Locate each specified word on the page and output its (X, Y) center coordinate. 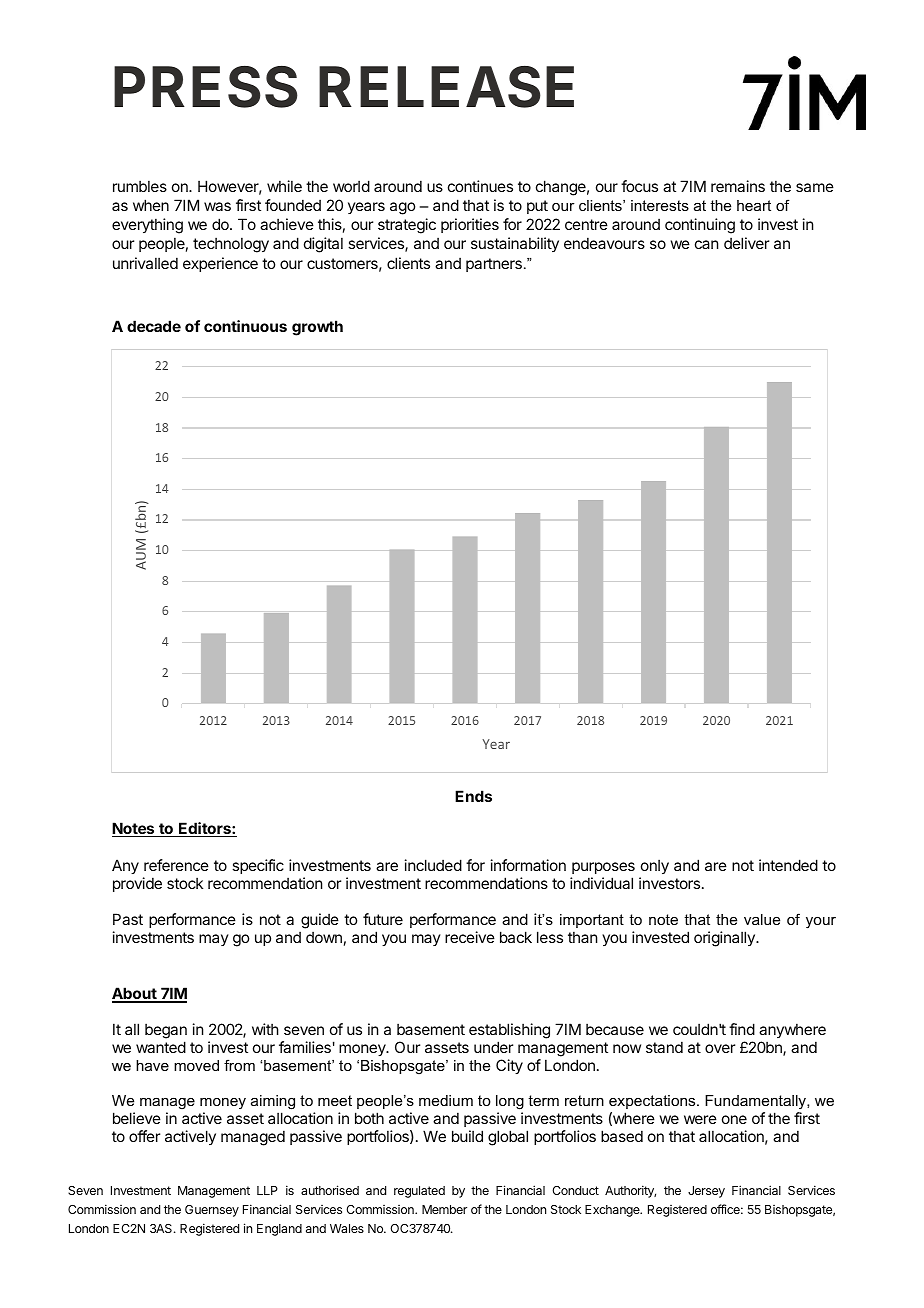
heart (754, 205)
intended (788, 865)
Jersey (706, 1192)
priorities (470, 225)
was (217, 206)
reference (176, 865)
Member (444, 1209)
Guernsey (212, 1211)
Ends (473, 796)
